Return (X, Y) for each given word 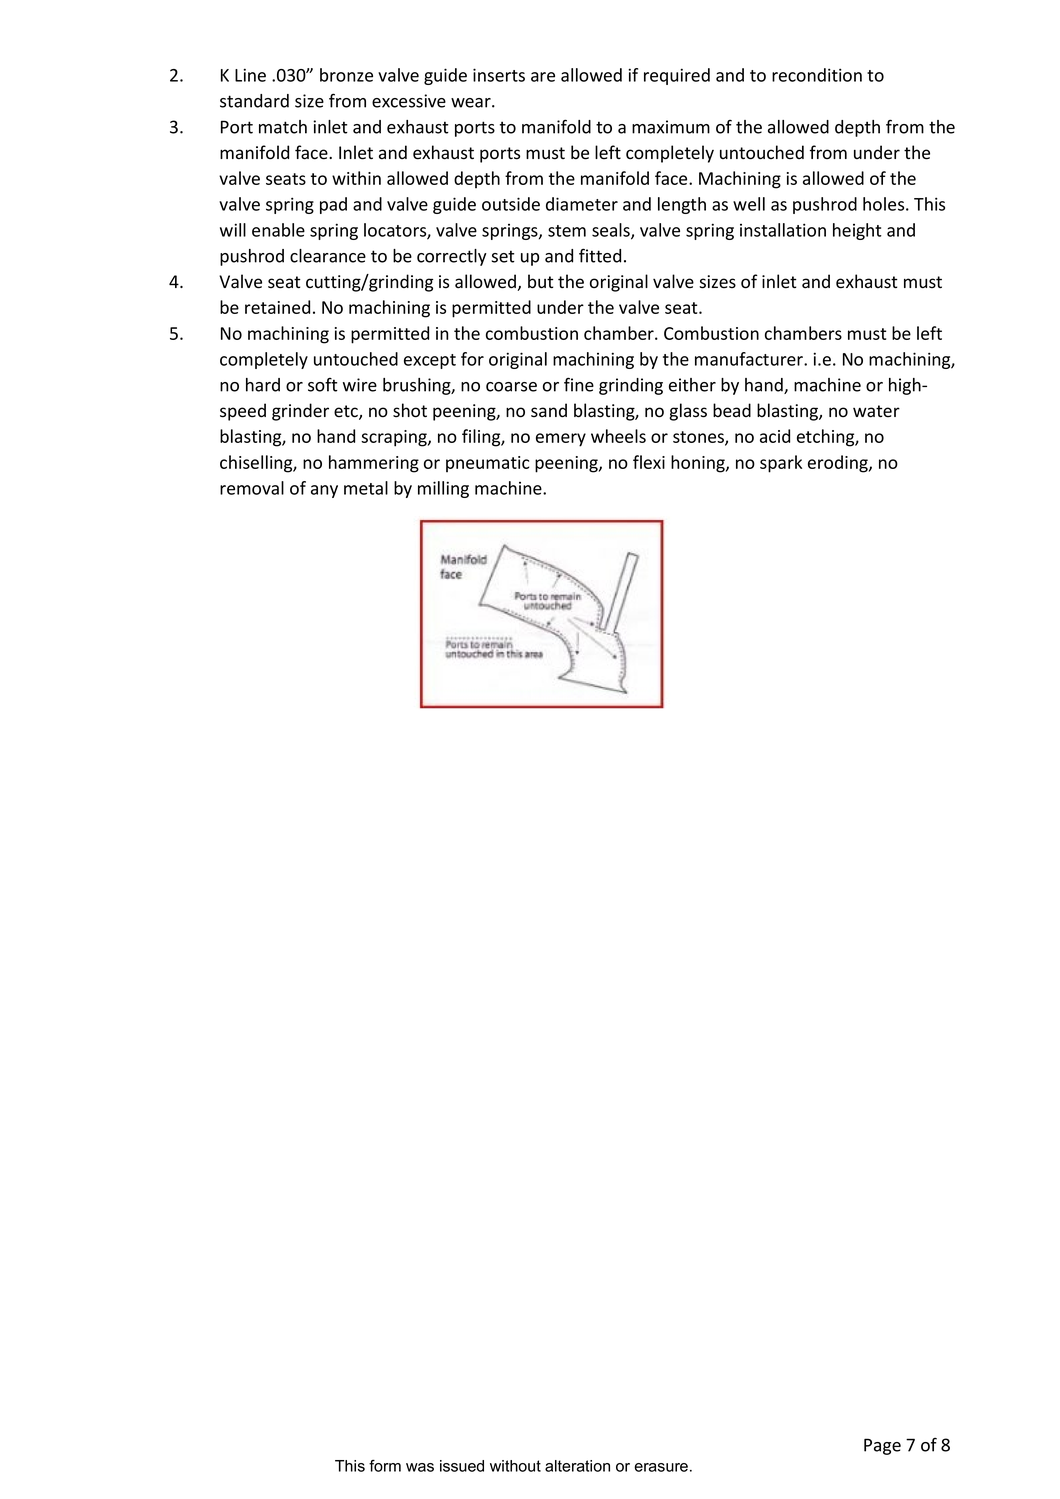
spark (781, 464)
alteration (577, 1466)
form (385, 1466)
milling (443, 489)
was (420, 1467)
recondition (817, 75)
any (324, 491)
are (543, 77)
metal (366, 488)
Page (882, 1446)
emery (561, 440)
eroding (839, 464)
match (283, 127)
